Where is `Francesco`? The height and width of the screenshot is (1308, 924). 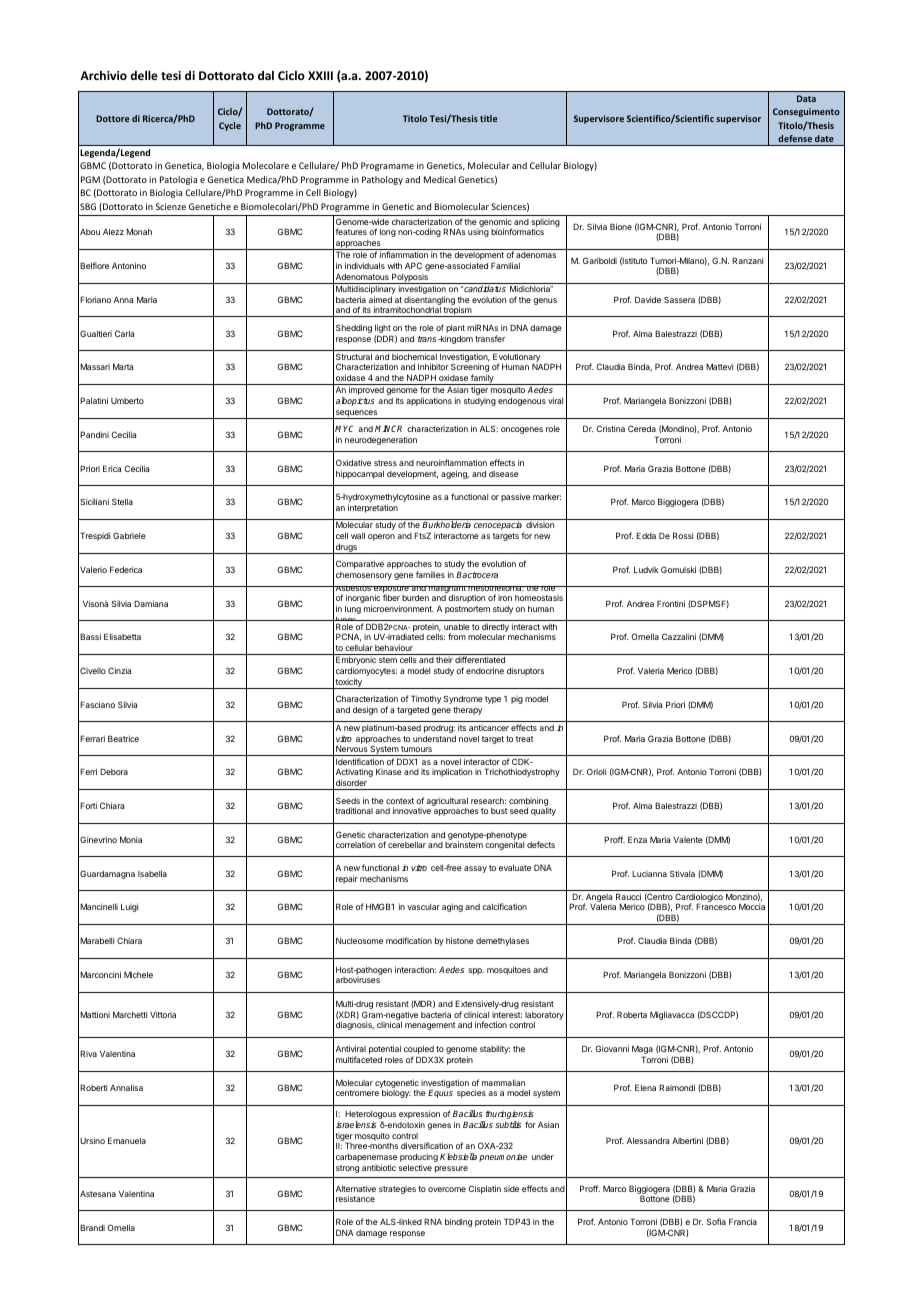 Francesco is located at coordinates (716, 906).
